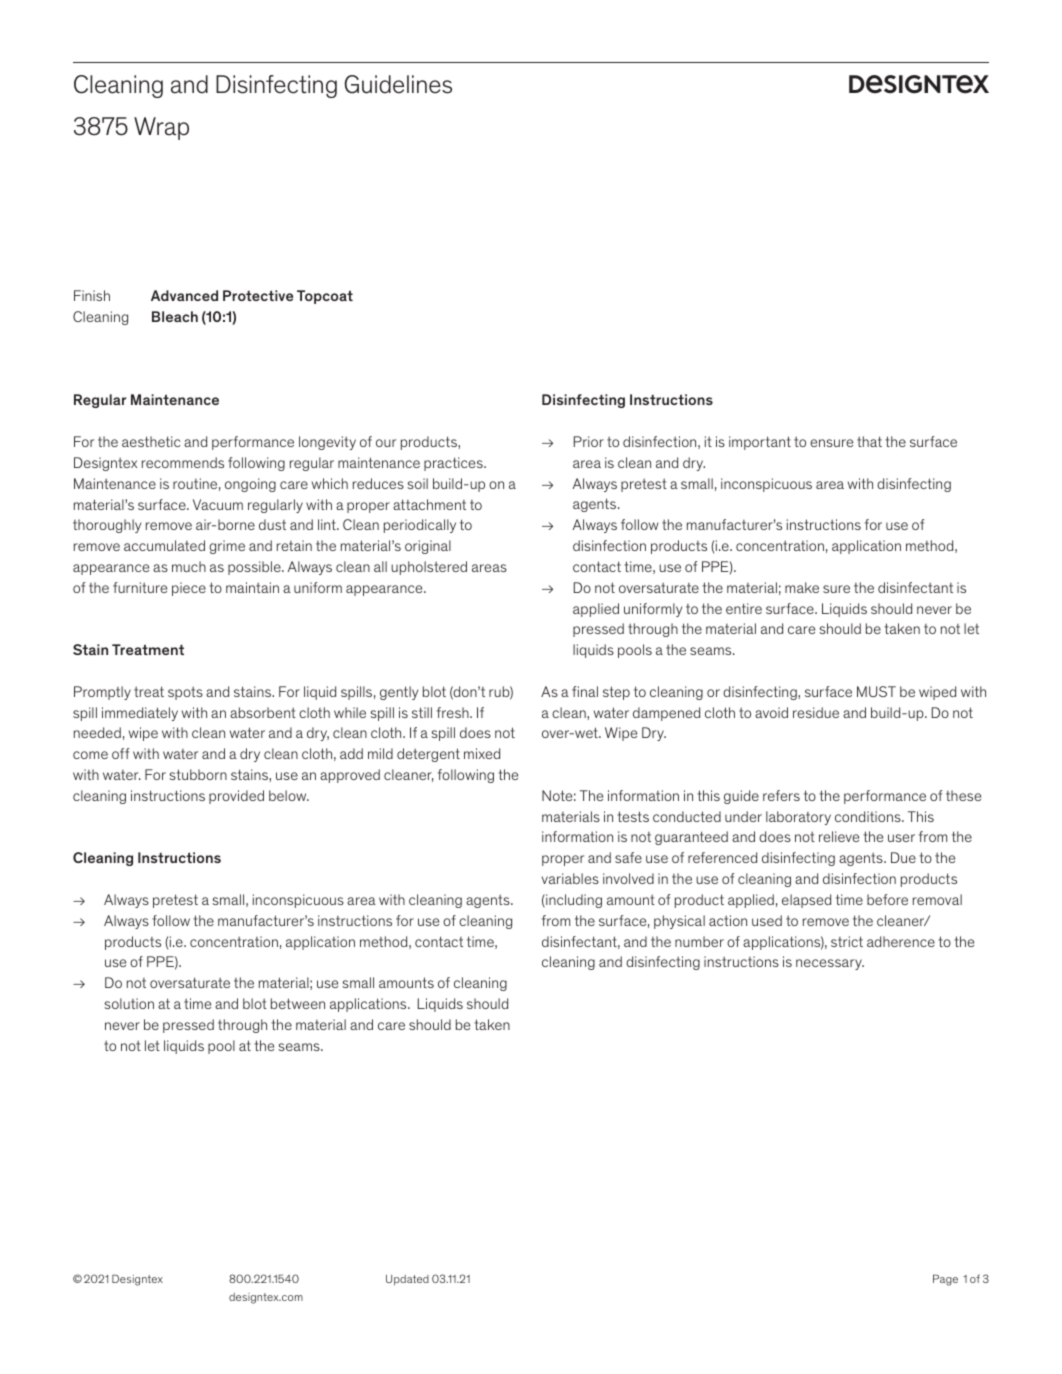 This screenshot has width=1062, height=1374. I want to click on necessary, so click(830, 964).
